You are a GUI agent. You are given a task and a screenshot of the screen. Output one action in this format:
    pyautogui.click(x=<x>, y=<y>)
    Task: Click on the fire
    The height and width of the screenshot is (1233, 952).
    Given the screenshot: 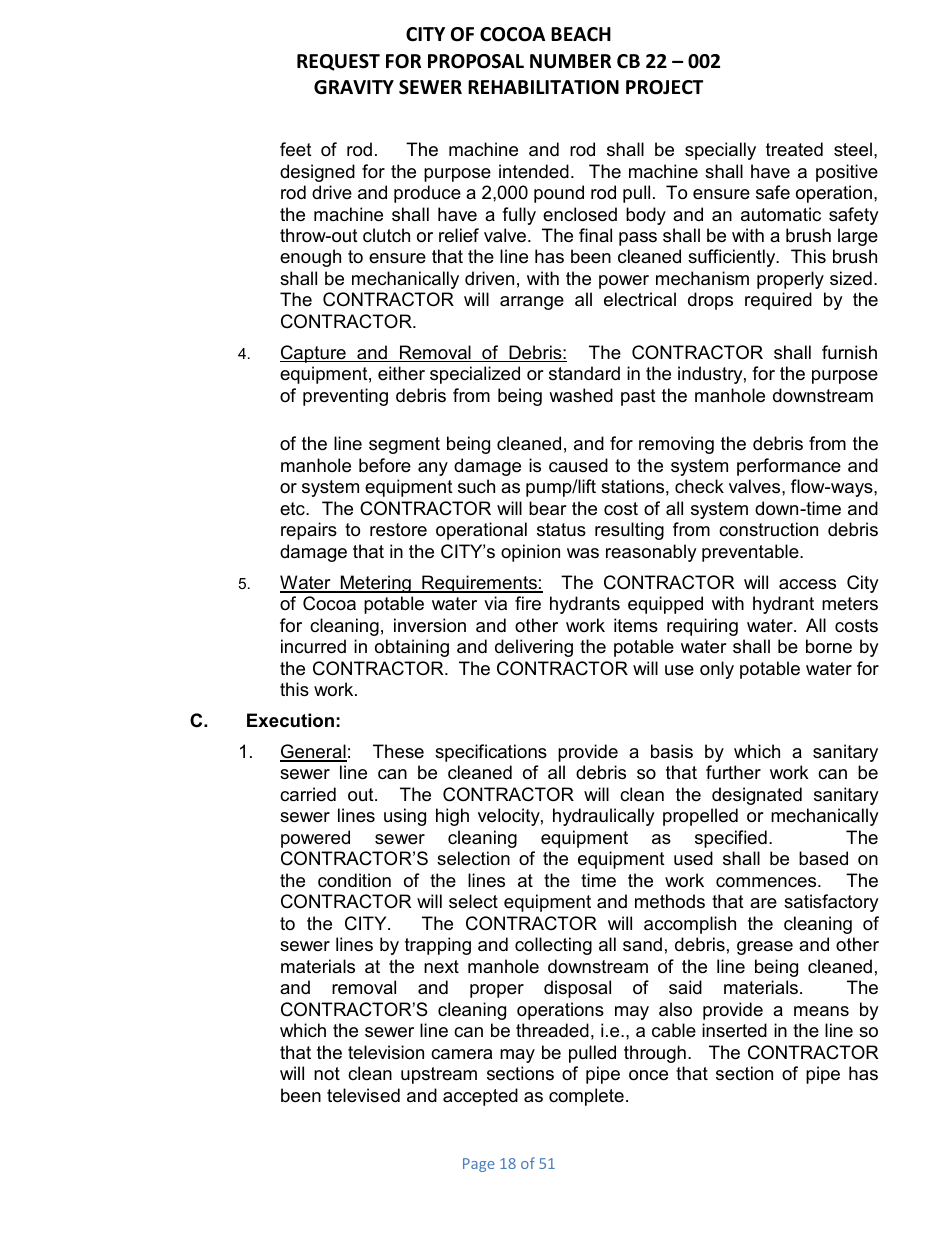 What is the action you would take?
    pyautogui.click(x=528, y=603)
